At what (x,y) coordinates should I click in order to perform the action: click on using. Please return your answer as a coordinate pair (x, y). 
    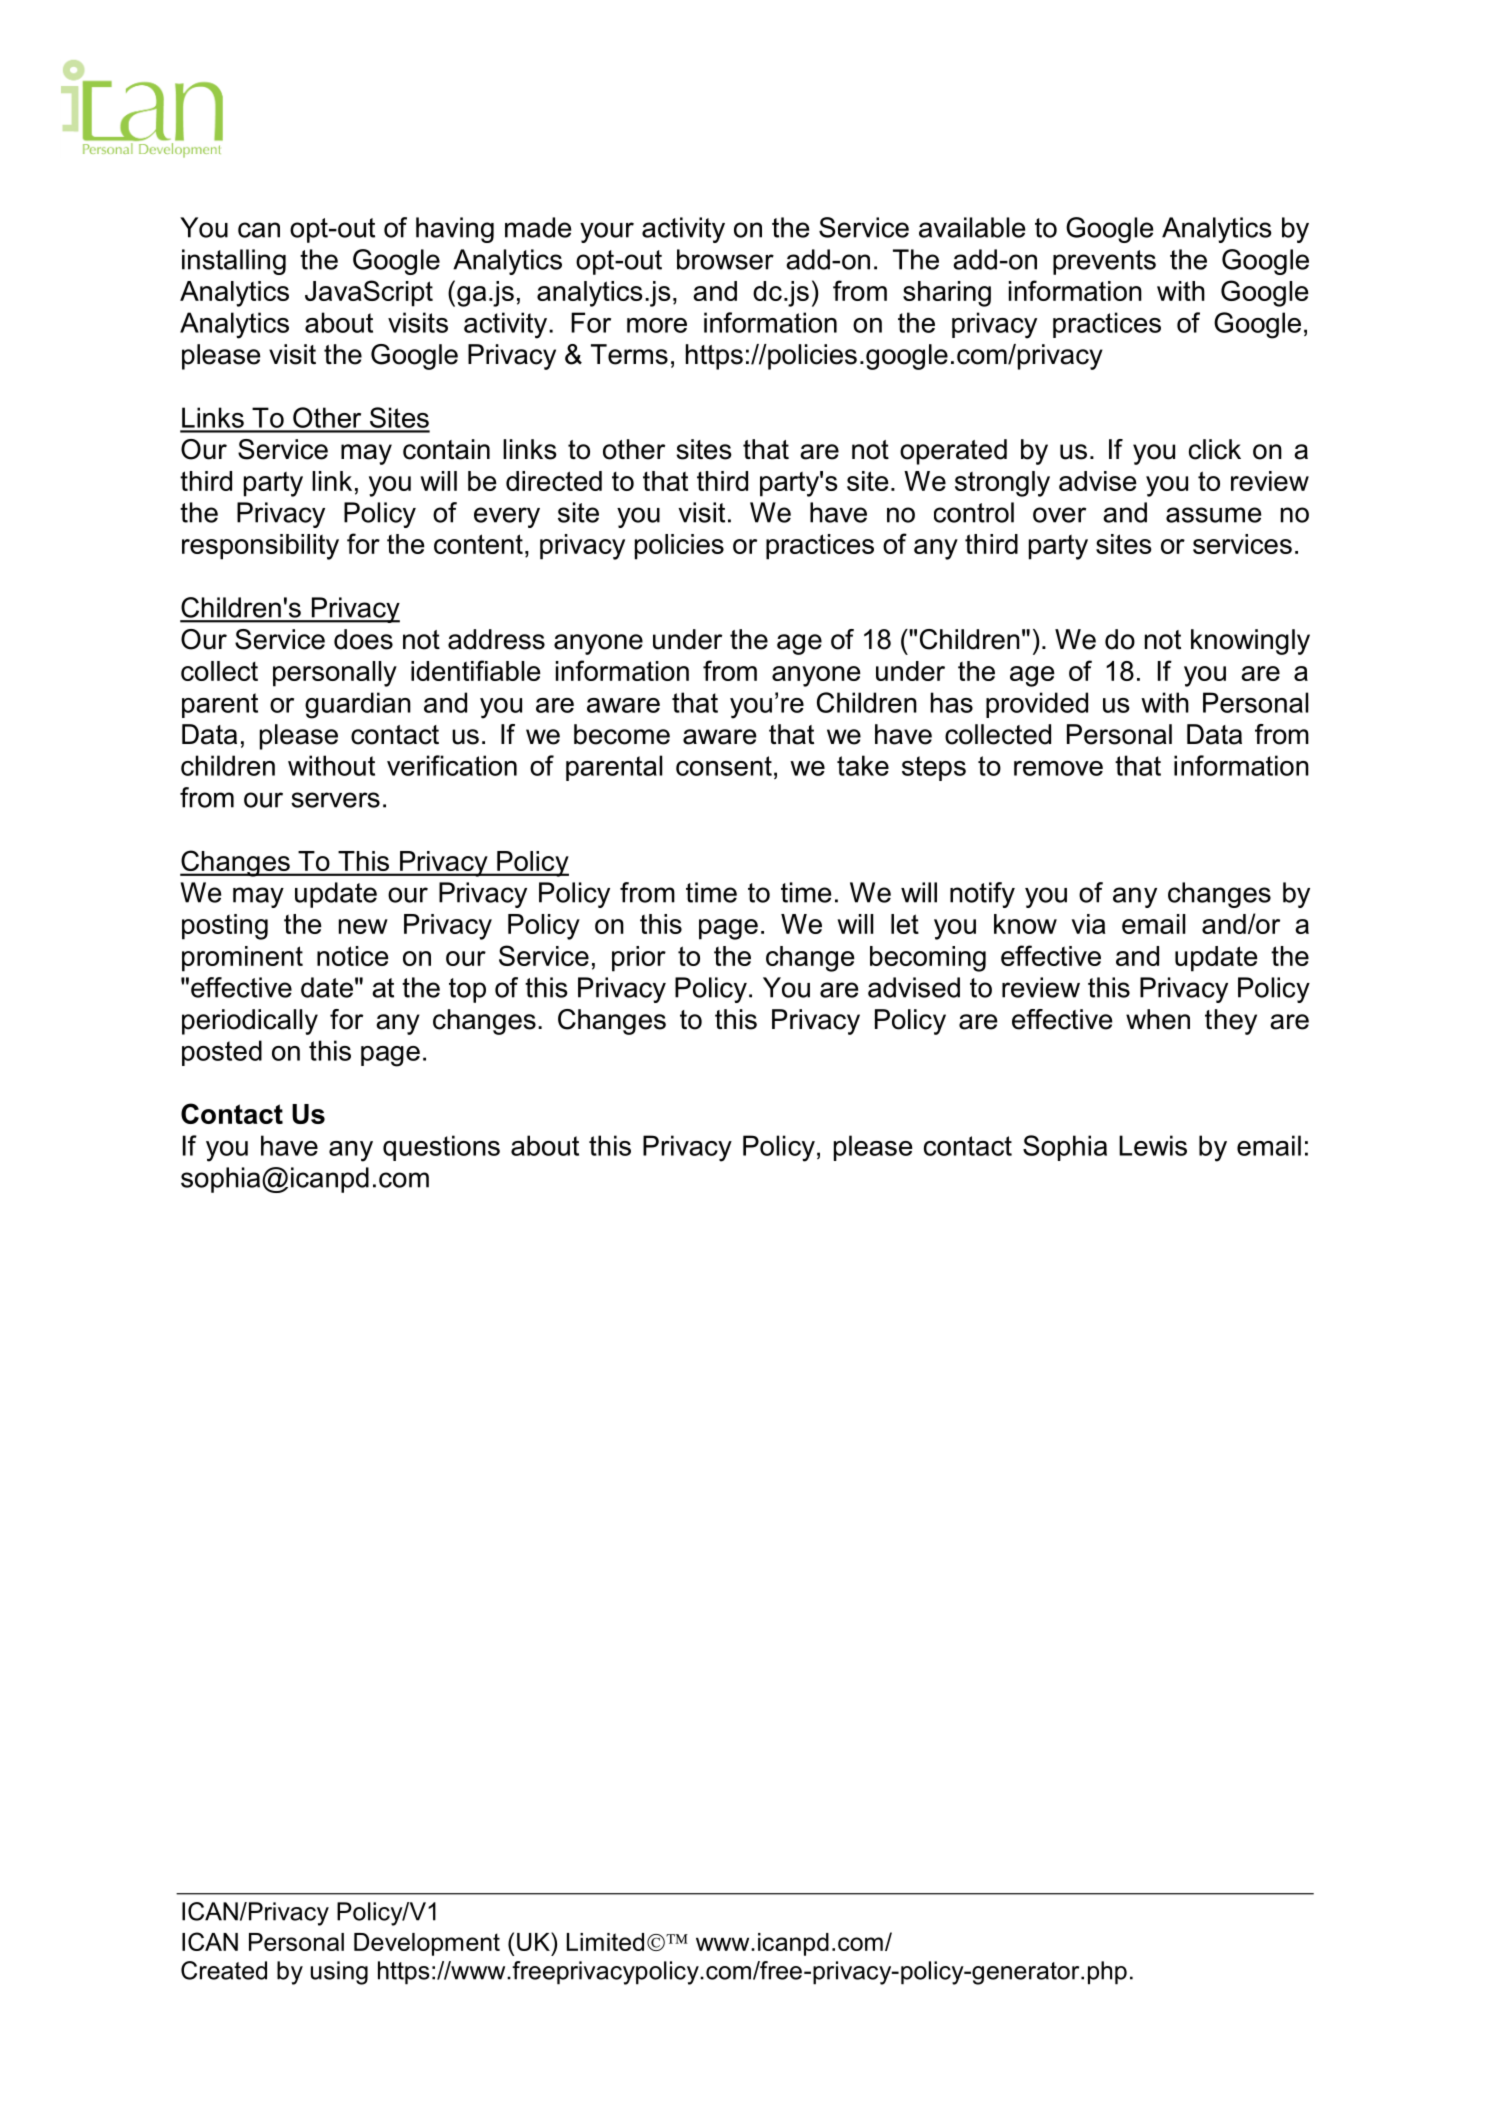
    Looking at the image, I should click on (339, 1973).
